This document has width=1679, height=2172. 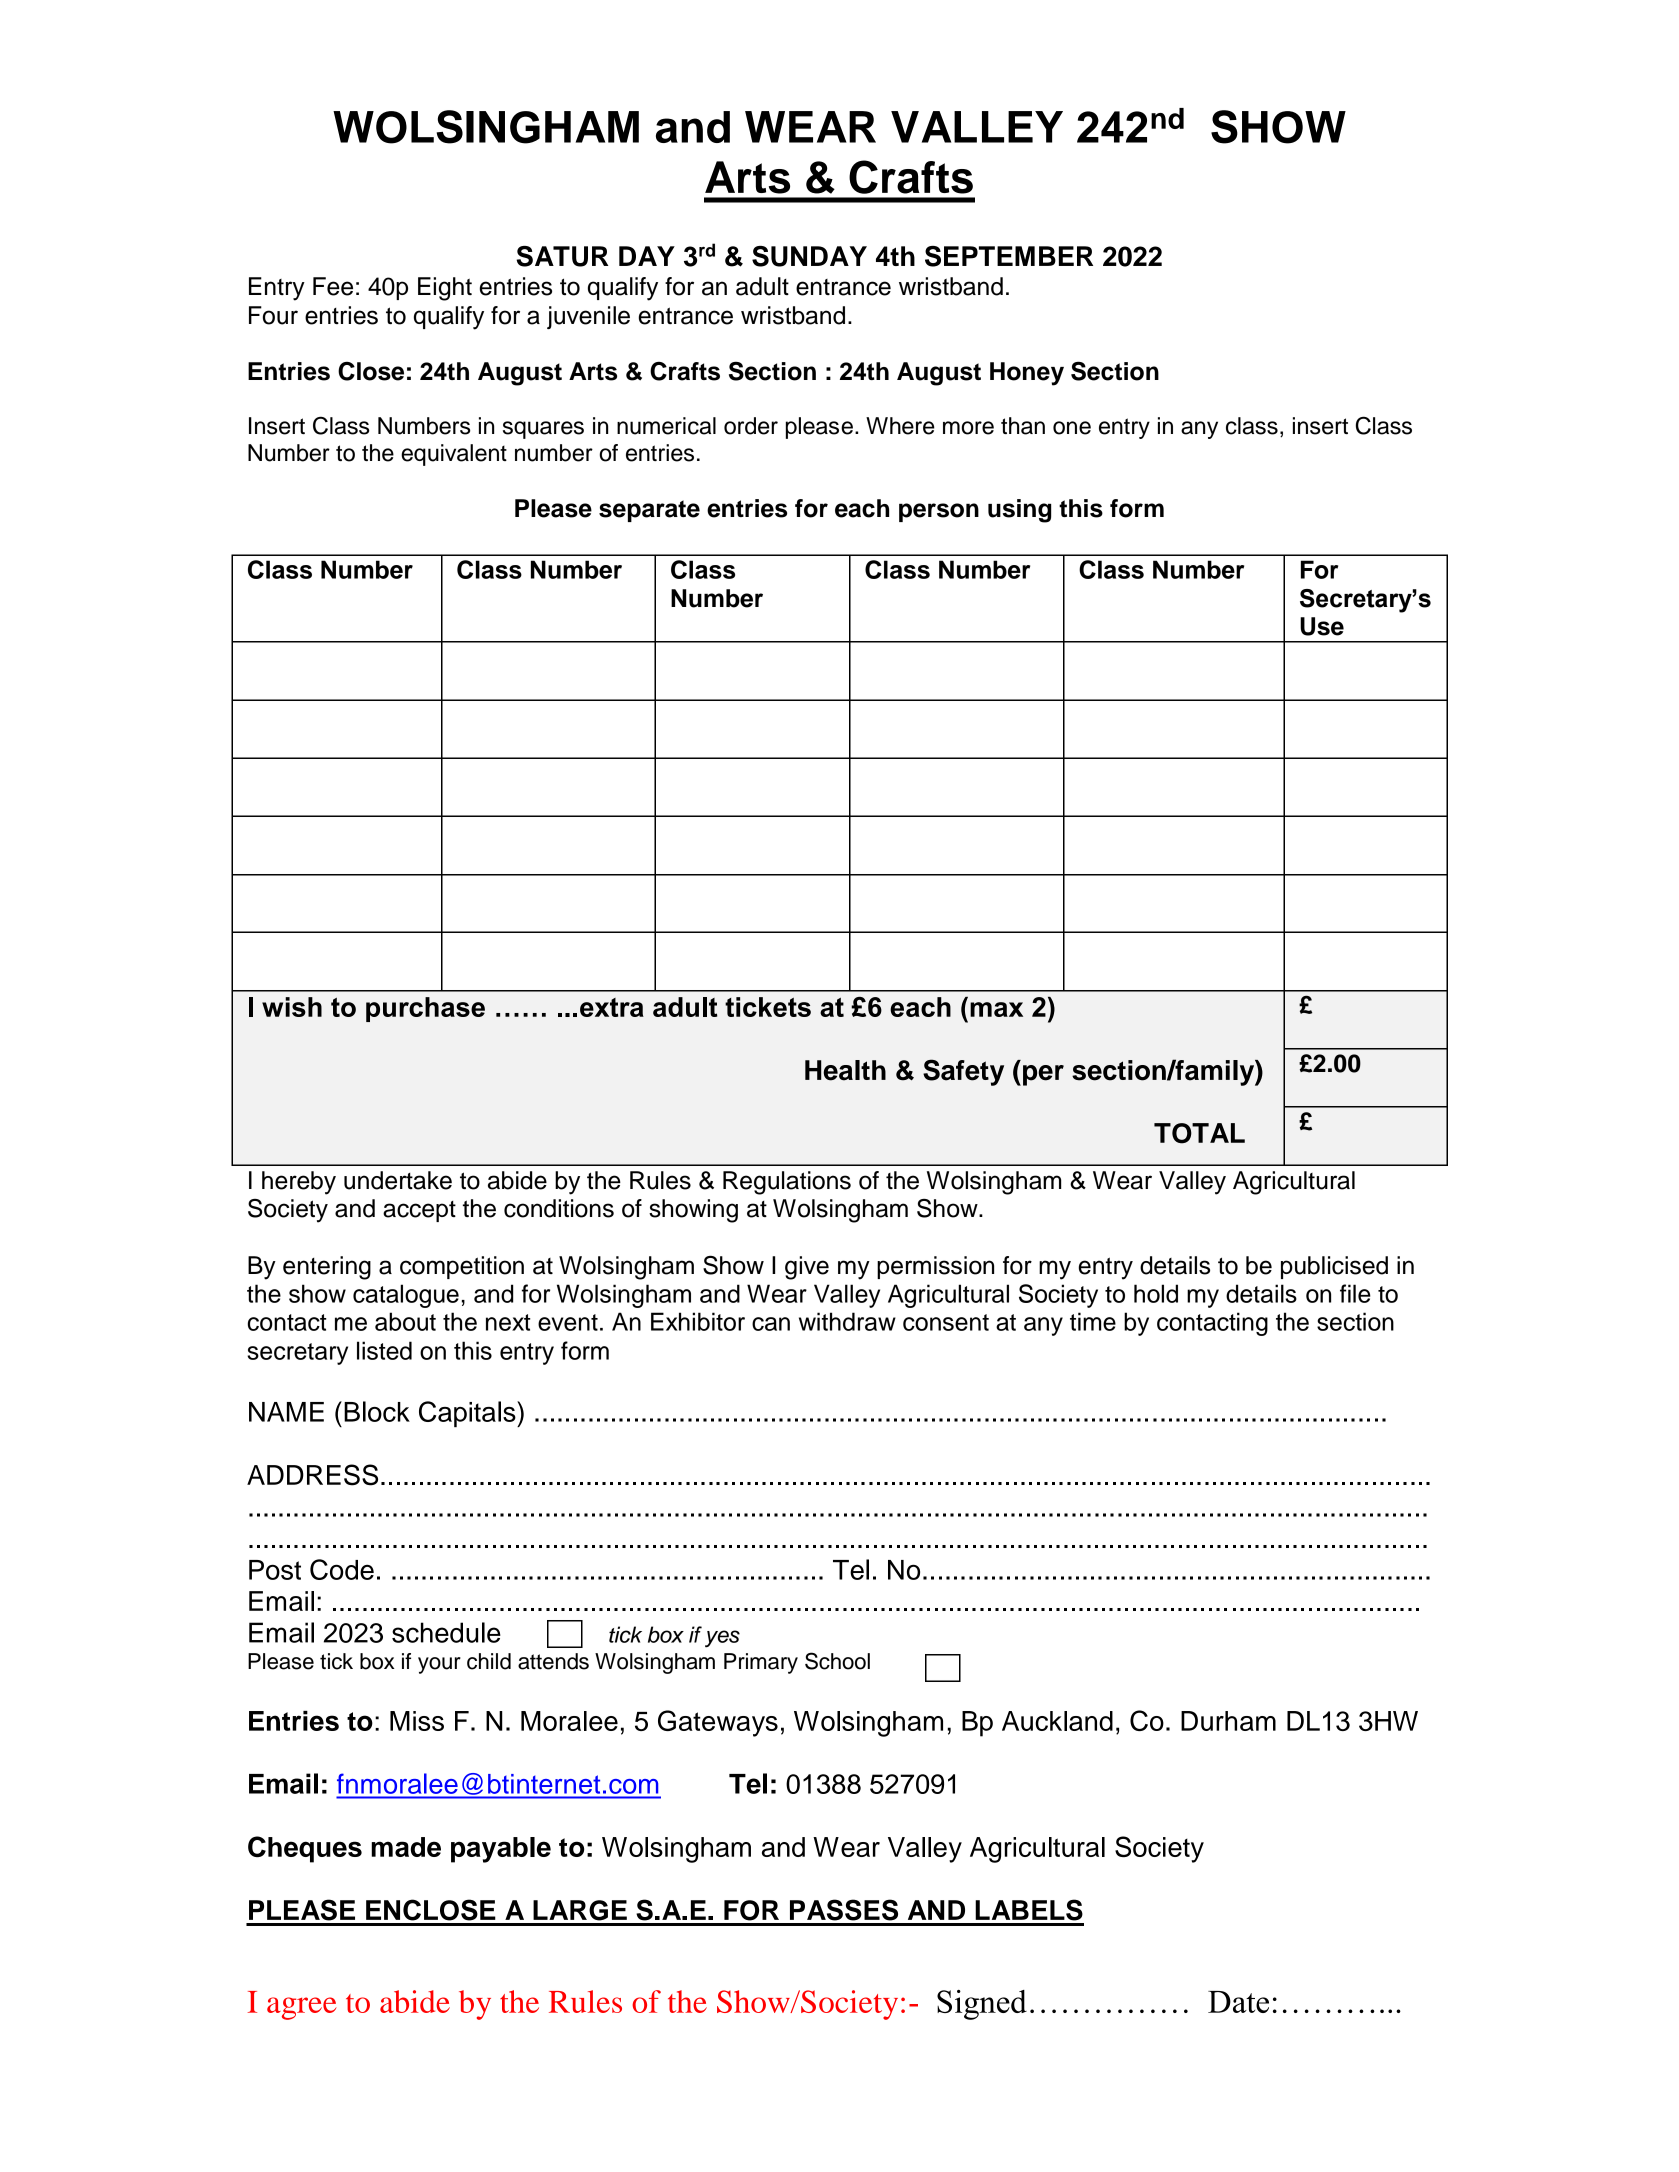 I want to click on SEPTEMBER, so click(x=1009, y=256).
